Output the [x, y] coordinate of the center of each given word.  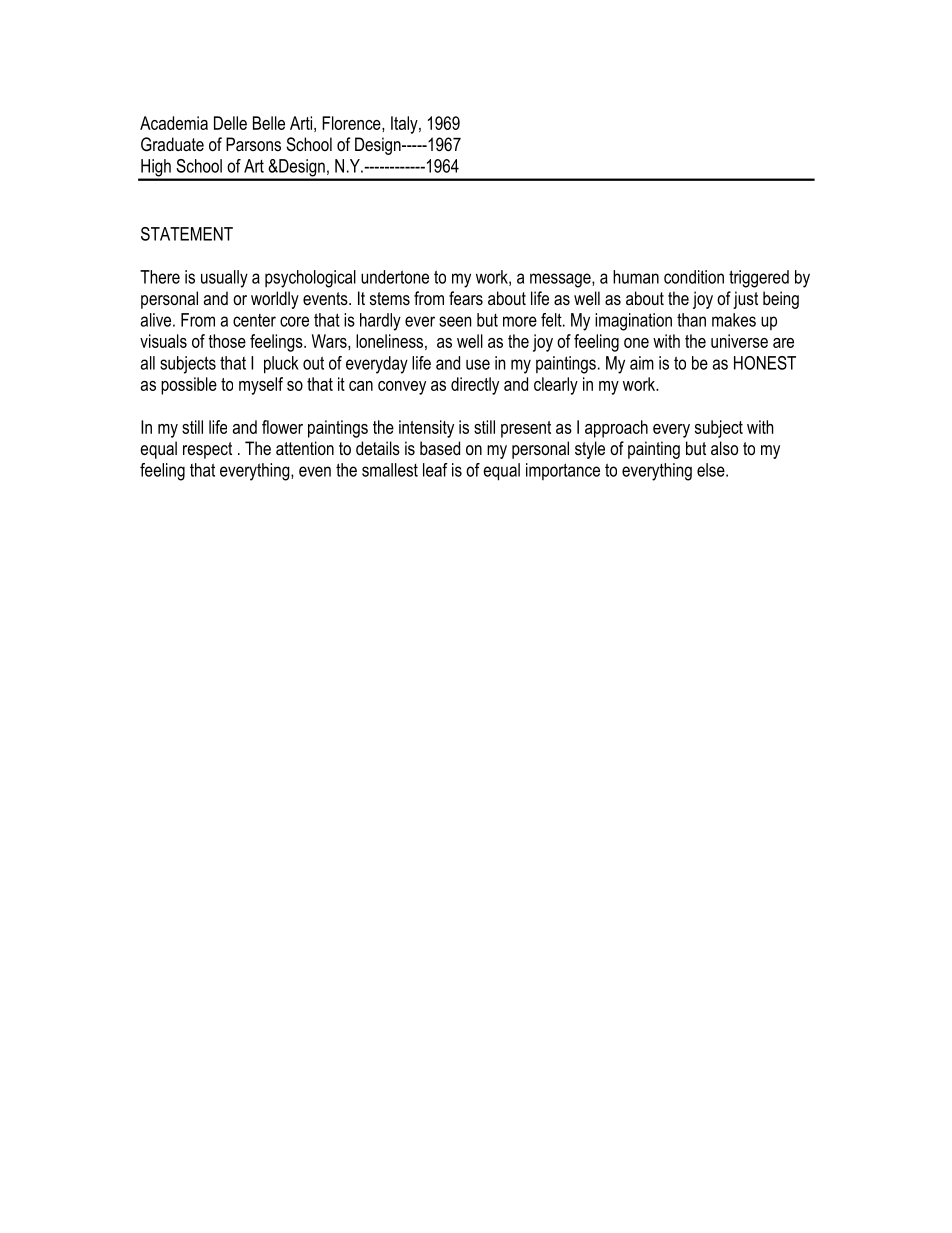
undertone [395, 277]
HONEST [765, 363]
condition [694, 277]
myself [261, 386]
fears [466, 298]
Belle [269, 123]
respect [207, 450]
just [745, 300]
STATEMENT [187, 234]
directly [475, 386]
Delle [230, 123]
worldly [275, 300]
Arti [301, 123]
